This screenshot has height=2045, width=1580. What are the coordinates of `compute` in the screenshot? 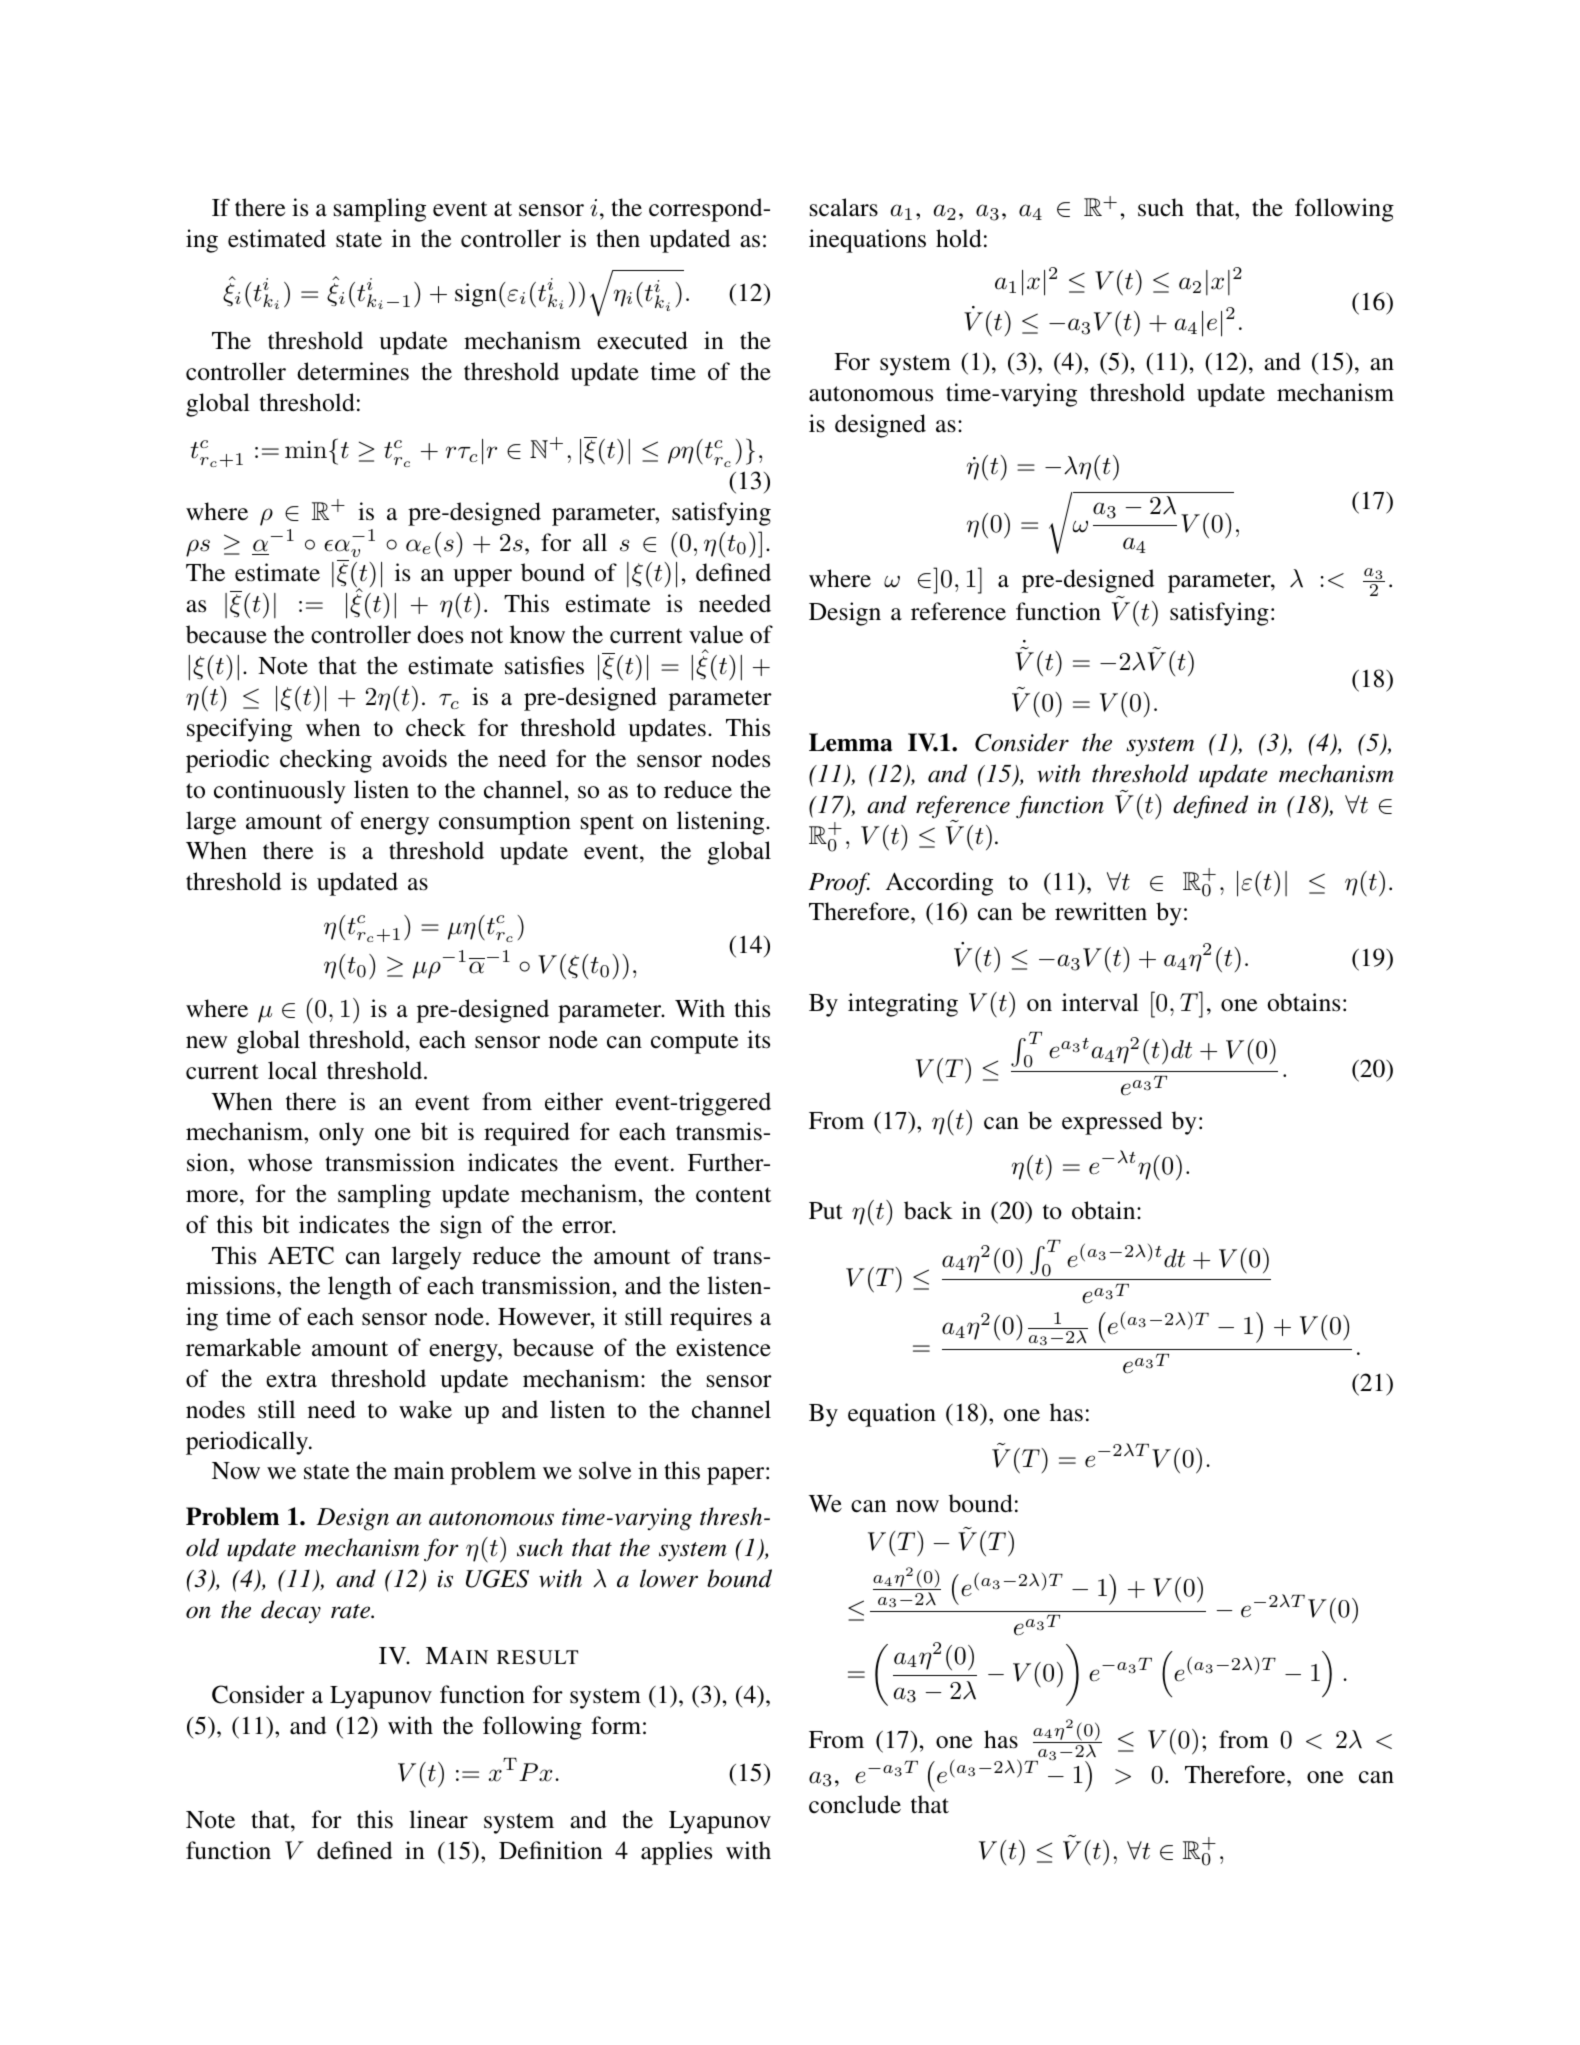 It's located at (694, 1043).
